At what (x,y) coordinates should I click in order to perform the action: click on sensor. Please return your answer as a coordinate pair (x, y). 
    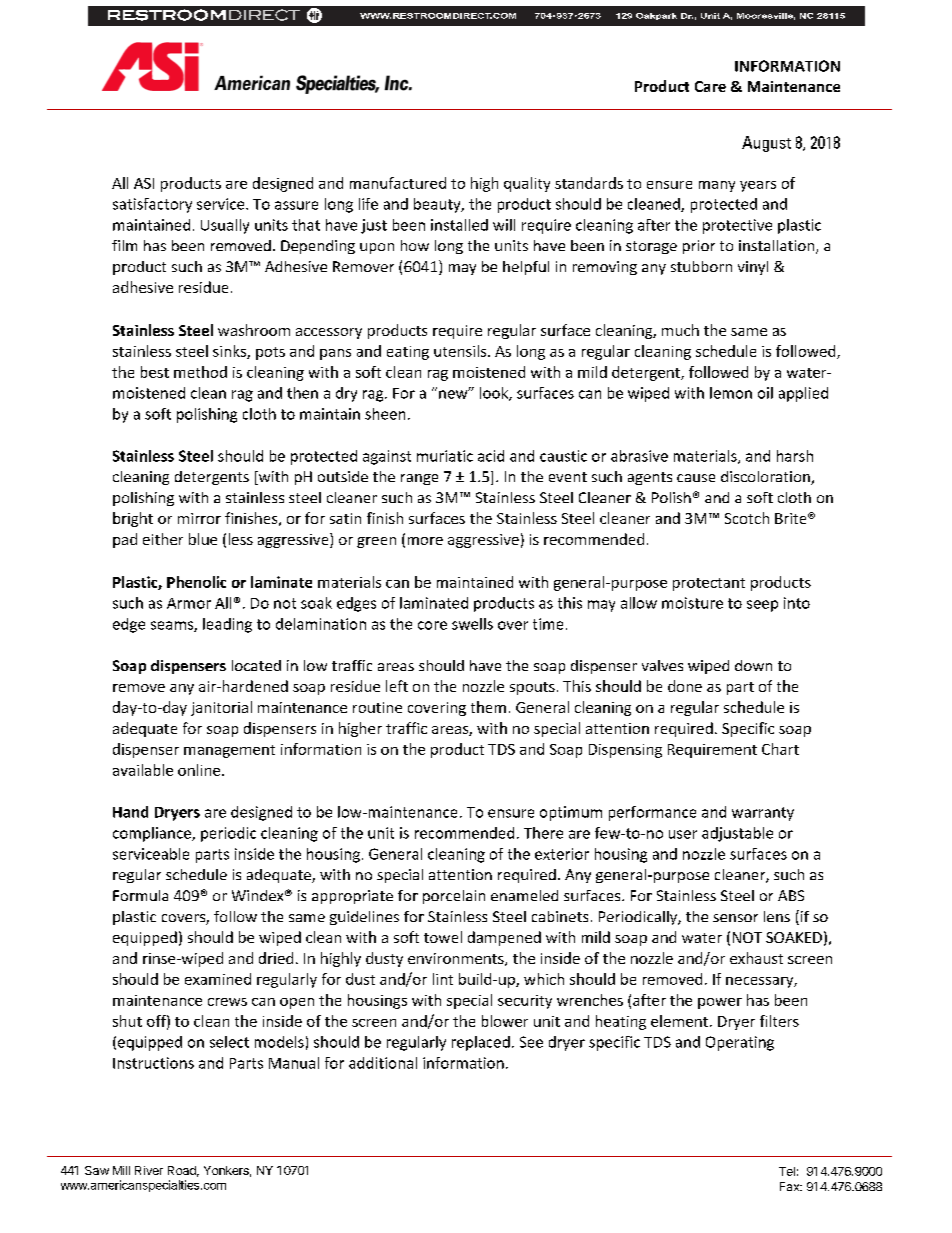
    Looking at the image, I should click on (735, 918).
